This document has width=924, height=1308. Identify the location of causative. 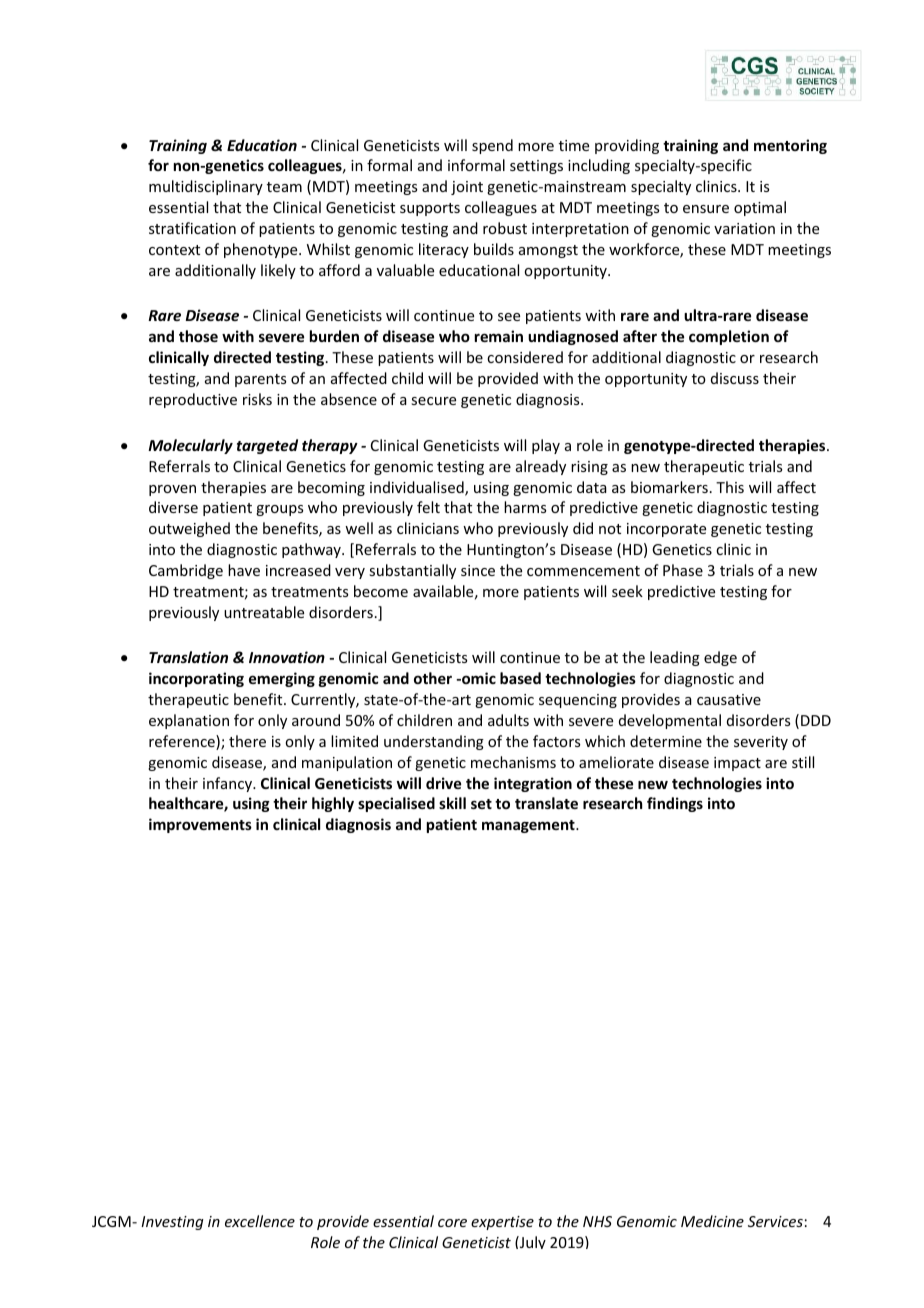
(729, 699).
